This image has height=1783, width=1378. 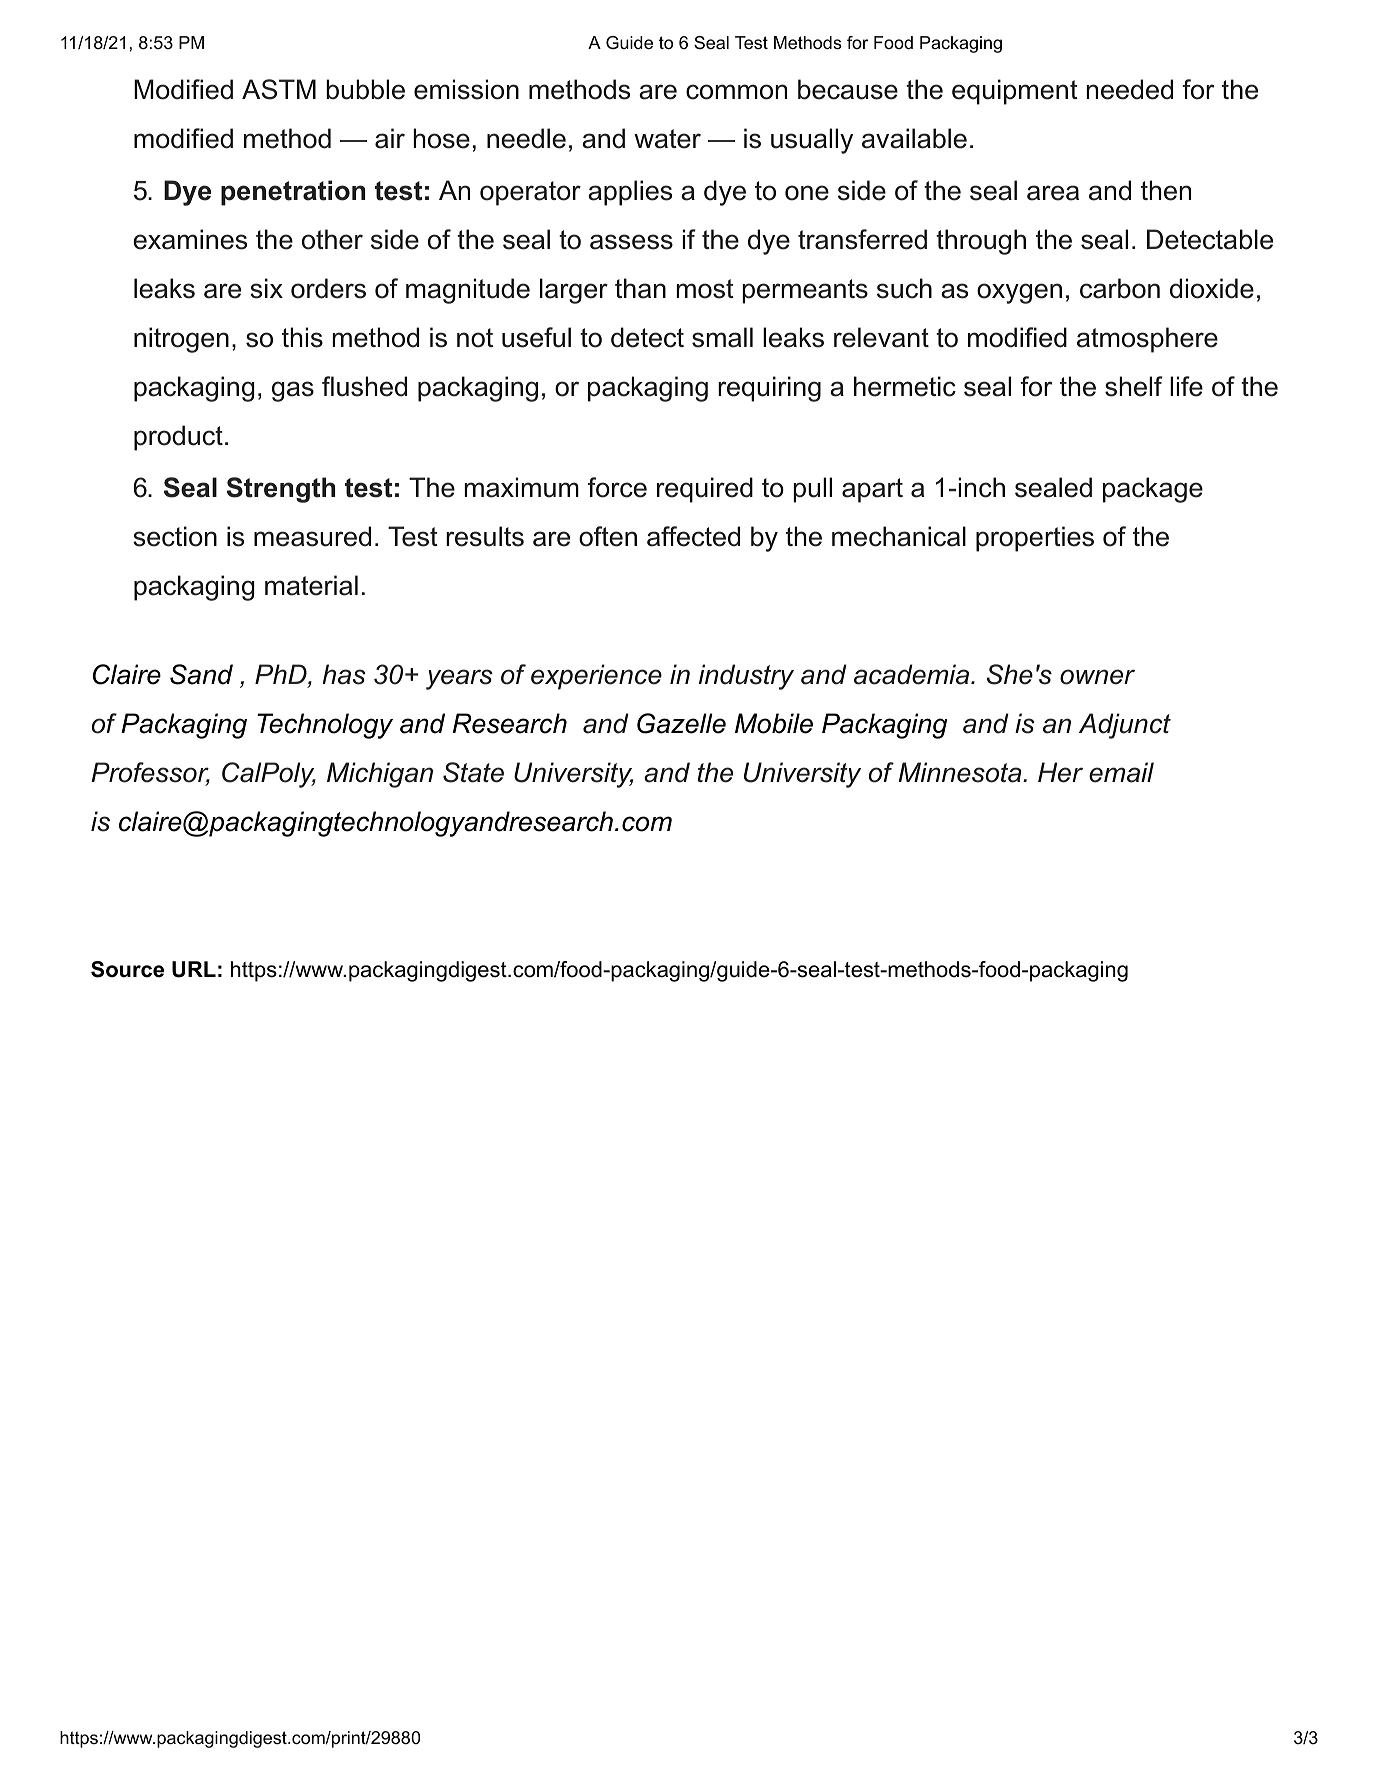 I want to click on email, so click(x=1121, y=772).
